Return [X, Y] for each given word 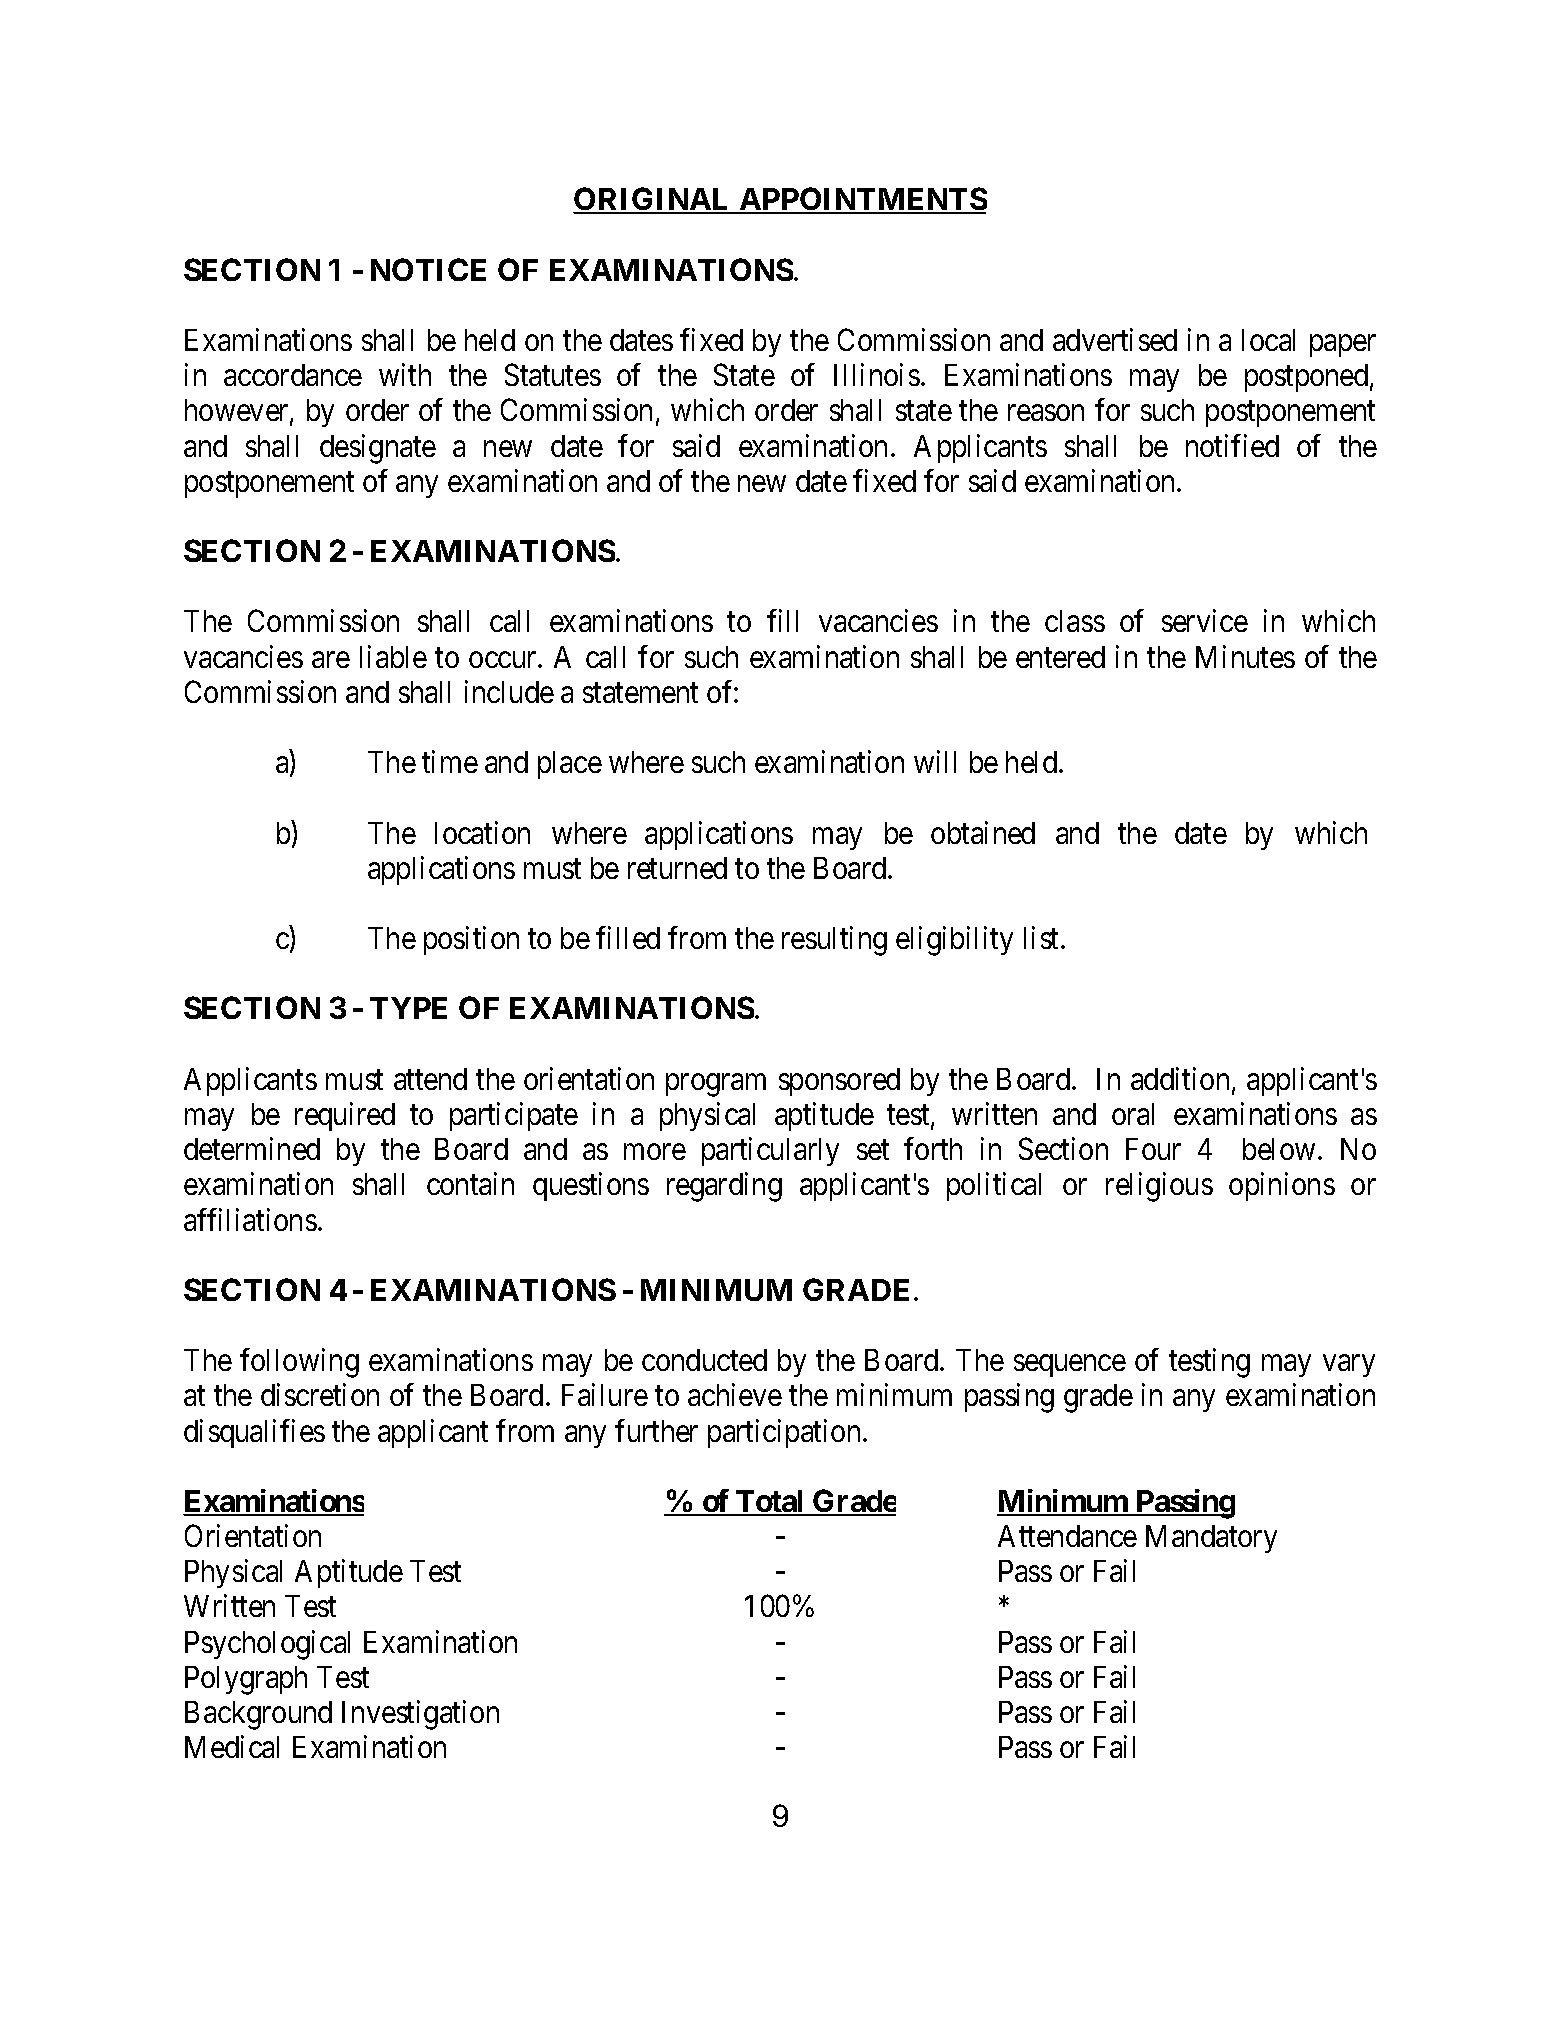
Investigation [420, 1715]
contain [470, 1183]
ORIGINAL [653, 200]
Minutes [1245, 656]
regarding [724, 1187]
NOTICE [428, 269]
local [1268, 340]
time [450, 761]
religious [1159, 1187]
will [935, 761]
